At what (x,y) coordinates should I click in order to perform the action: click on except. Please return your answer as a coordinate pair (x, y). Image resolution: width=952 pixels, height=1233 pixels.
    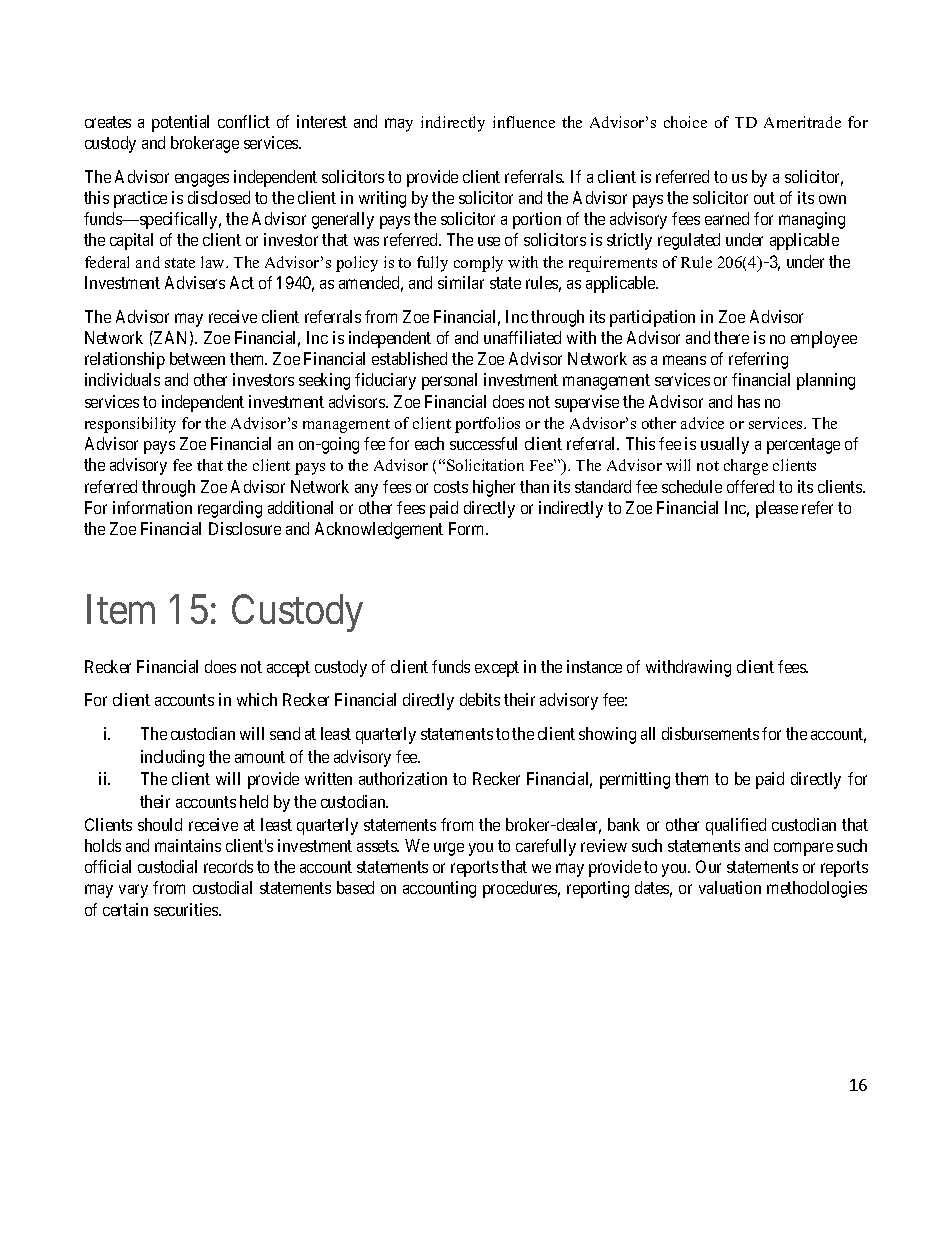
    Looking at the image, I should click on (497, 669).
